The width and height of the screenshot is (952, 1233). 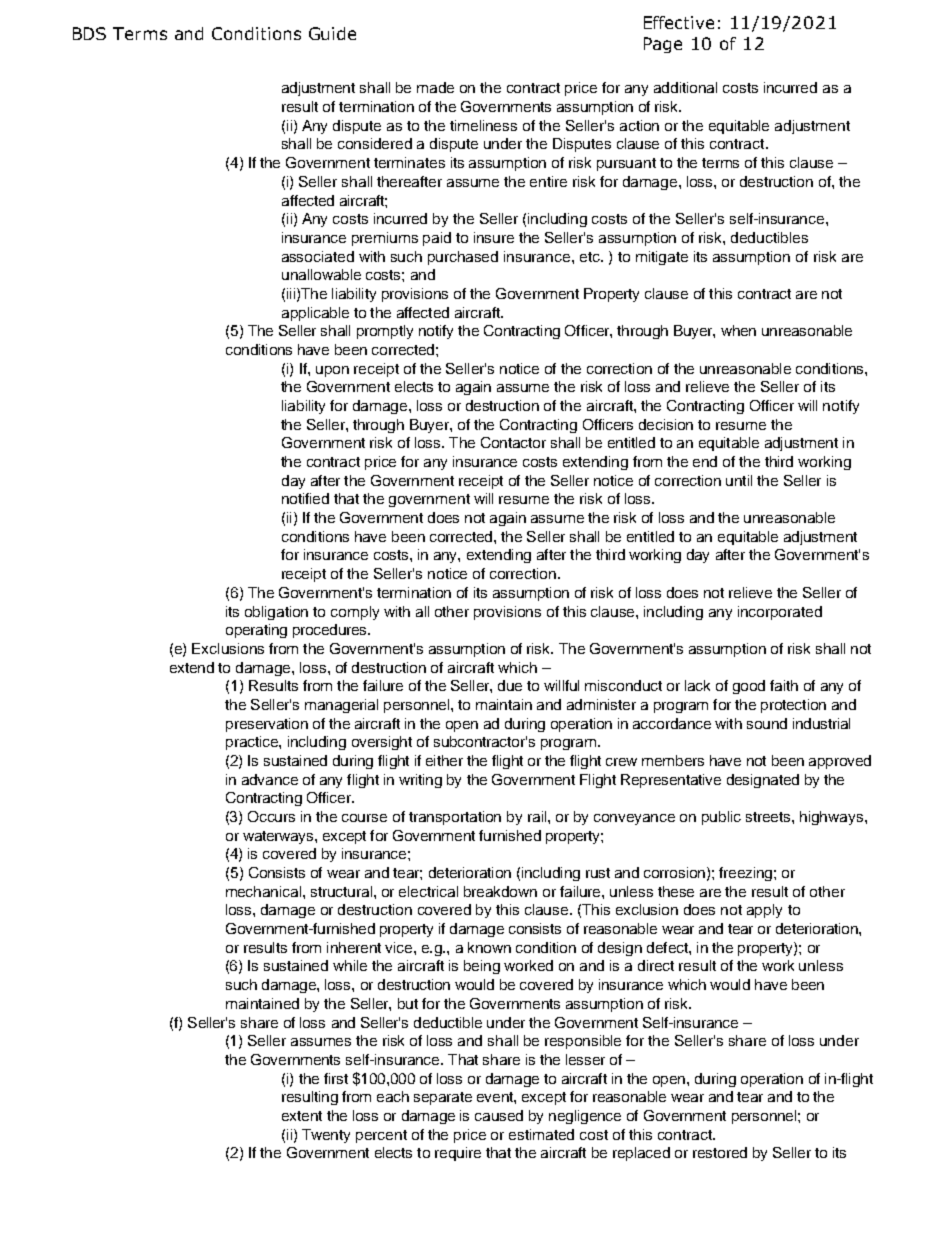 I want to click on extent, so click(x=302, y=1116).
